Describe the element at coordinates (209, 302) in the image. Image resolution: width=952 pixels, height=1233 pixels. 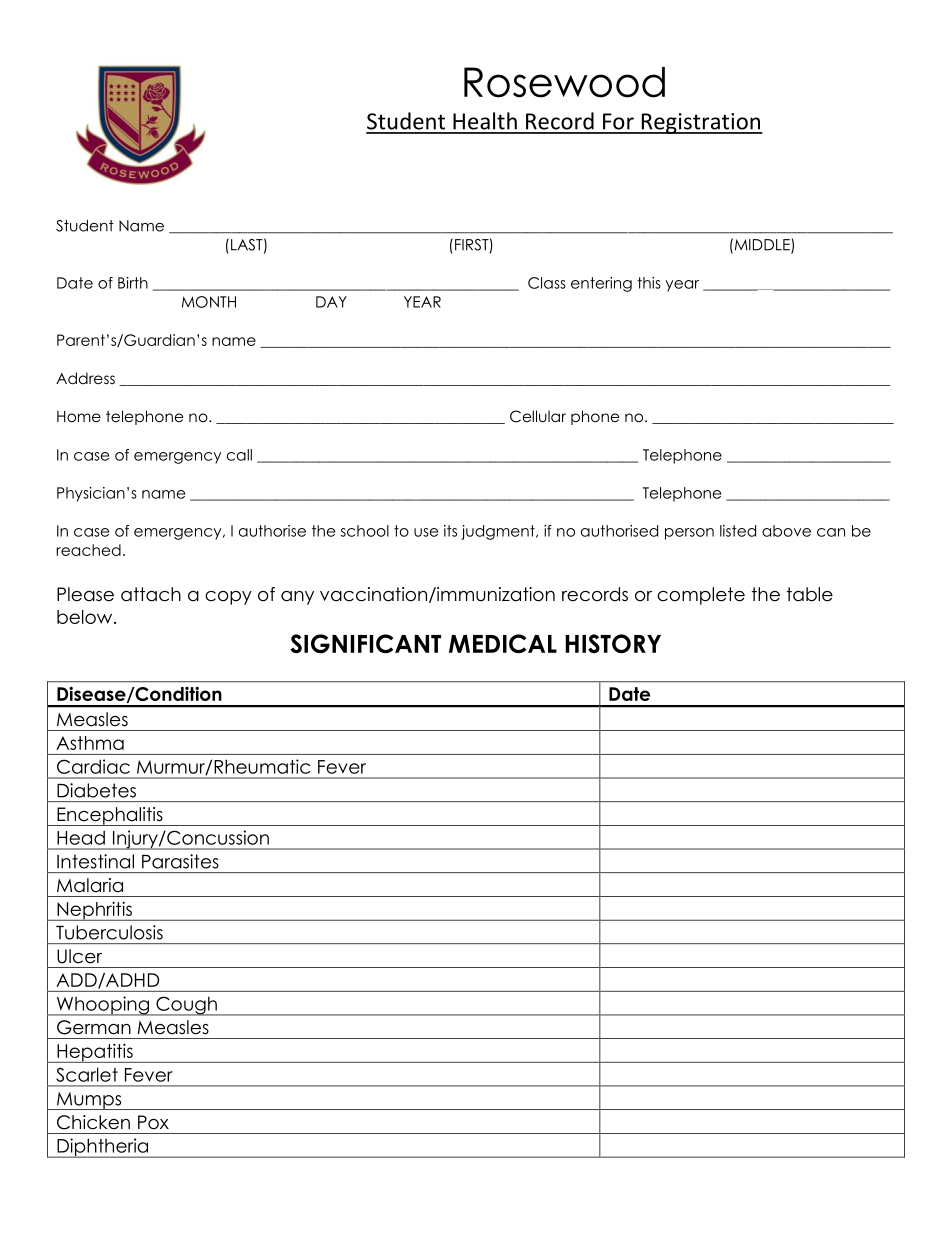
I see `MONTH` at that location.
